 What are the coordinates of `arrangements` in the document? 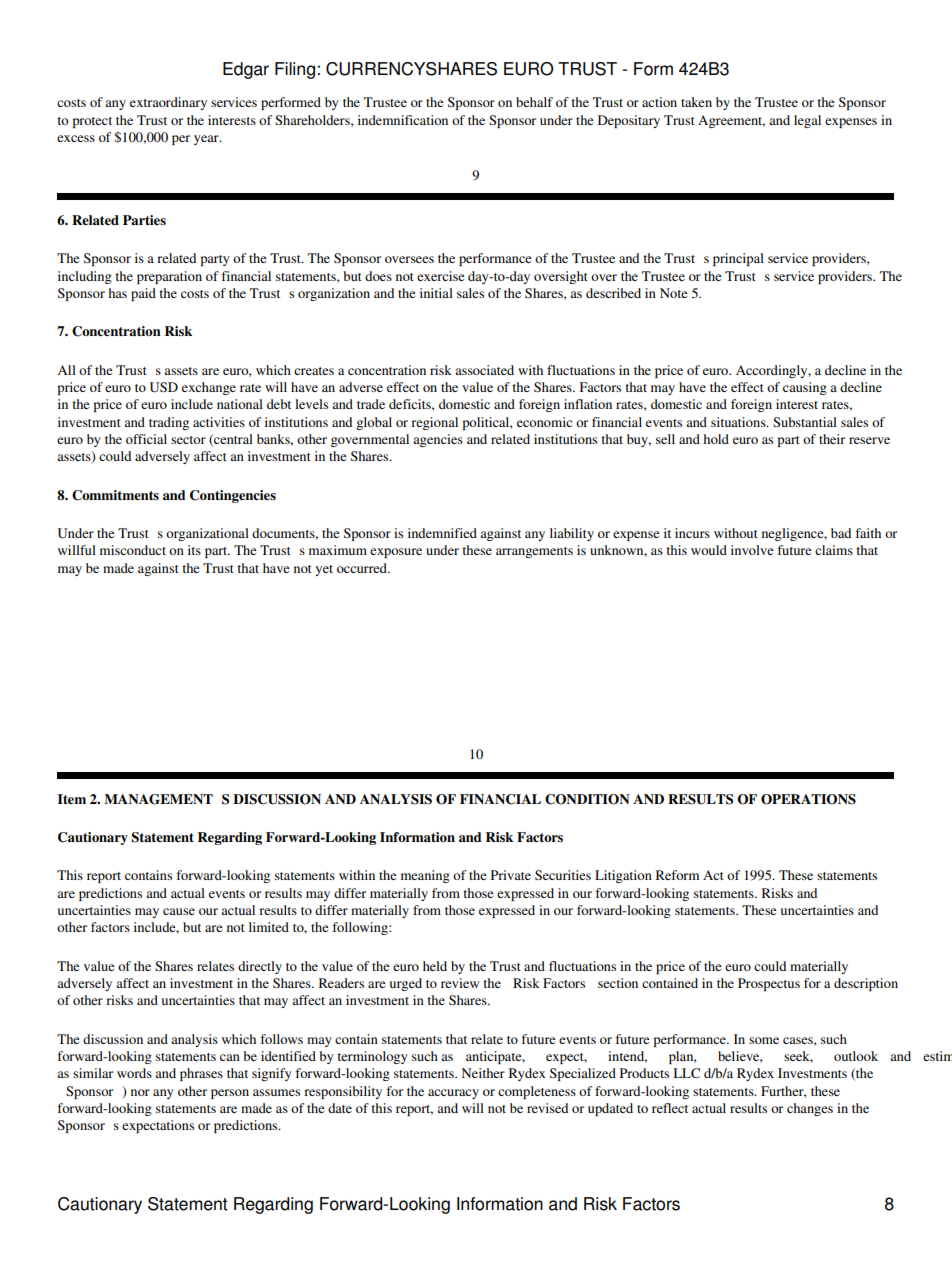 It's located at (534, 552).
